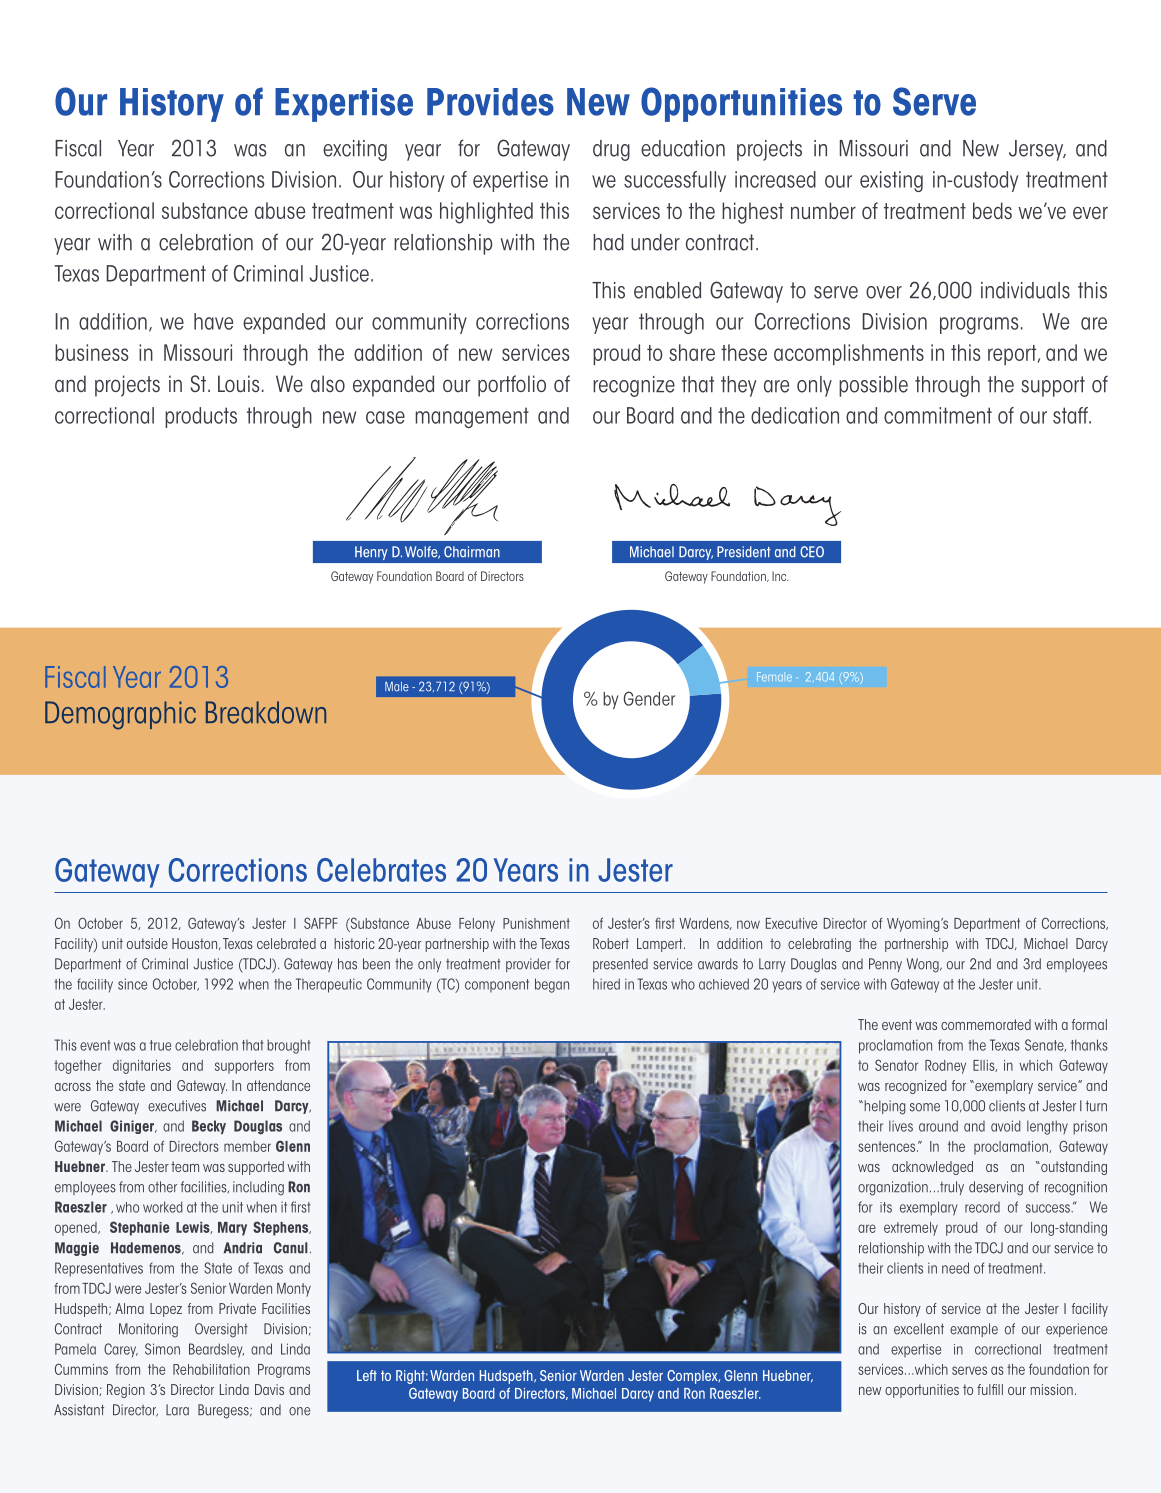 The height and width of the image is (1493, 1161). Describe the element at coordinates (201, 417) in the image. I see `products` at that location.
